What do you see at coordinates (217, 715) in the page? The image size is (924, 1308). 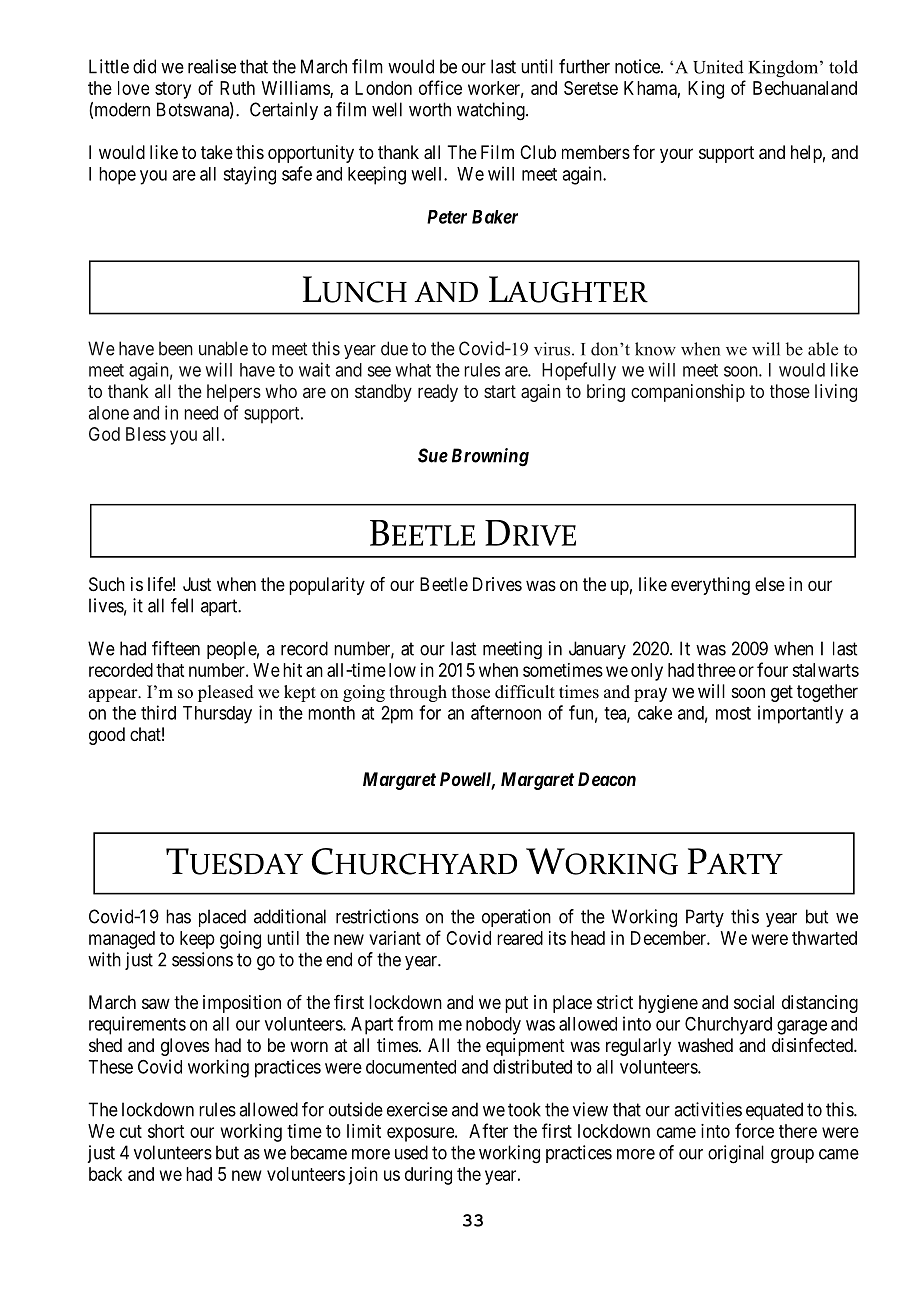 I see `Thursday` at bounding box center [217, 715].
